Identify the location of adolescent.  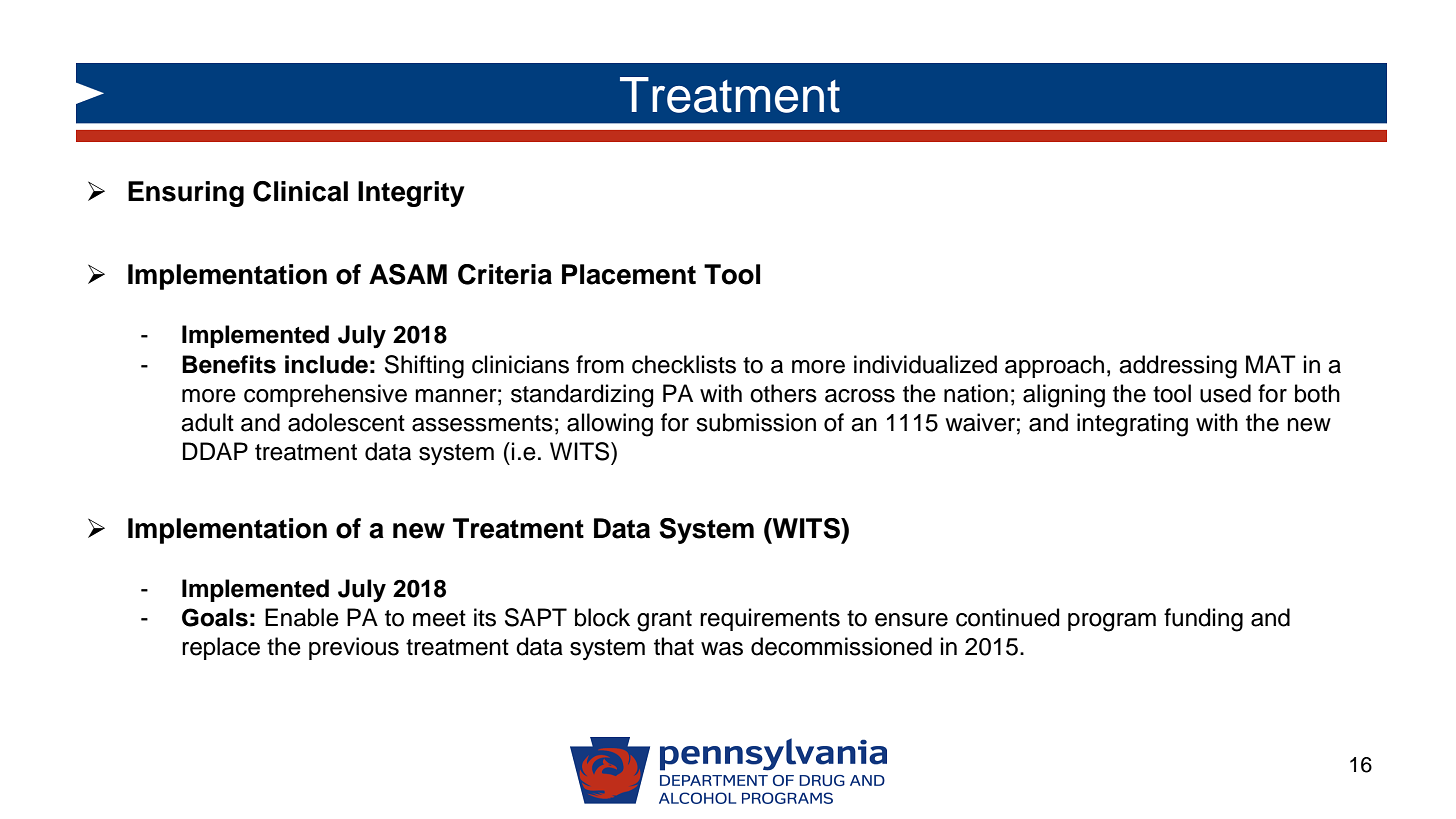
(346, 422).
